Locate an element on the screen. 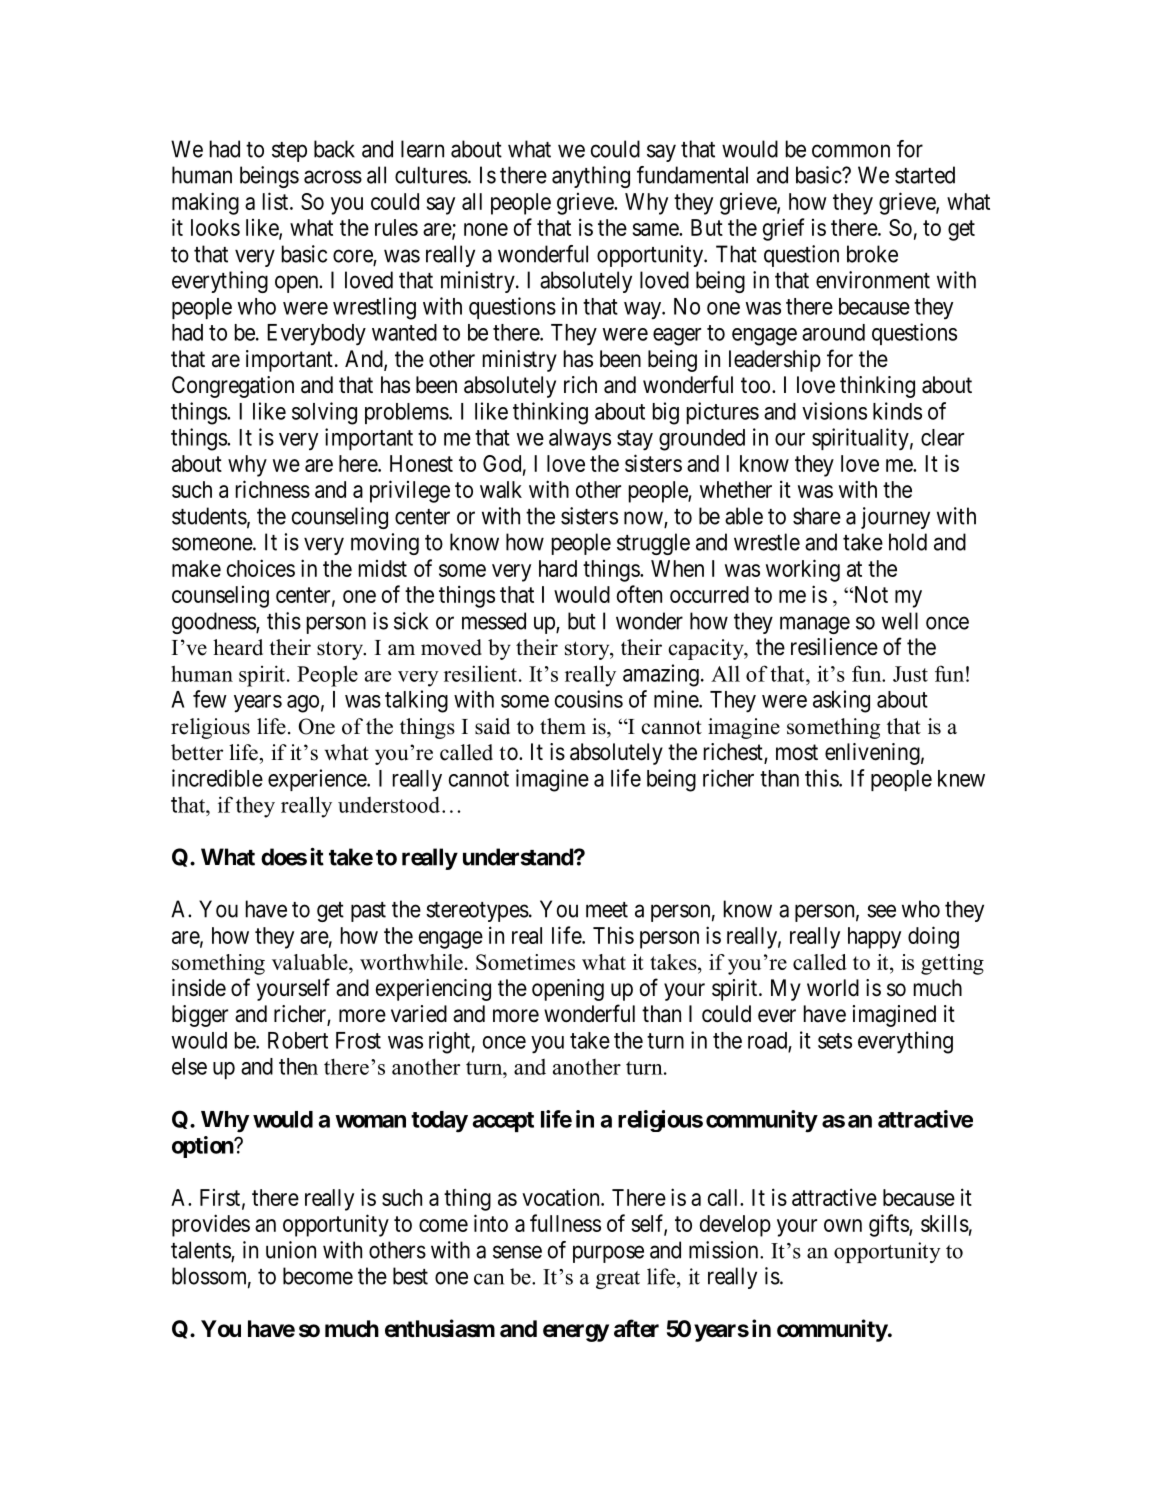  ago is located at coordinates (303, 704).
